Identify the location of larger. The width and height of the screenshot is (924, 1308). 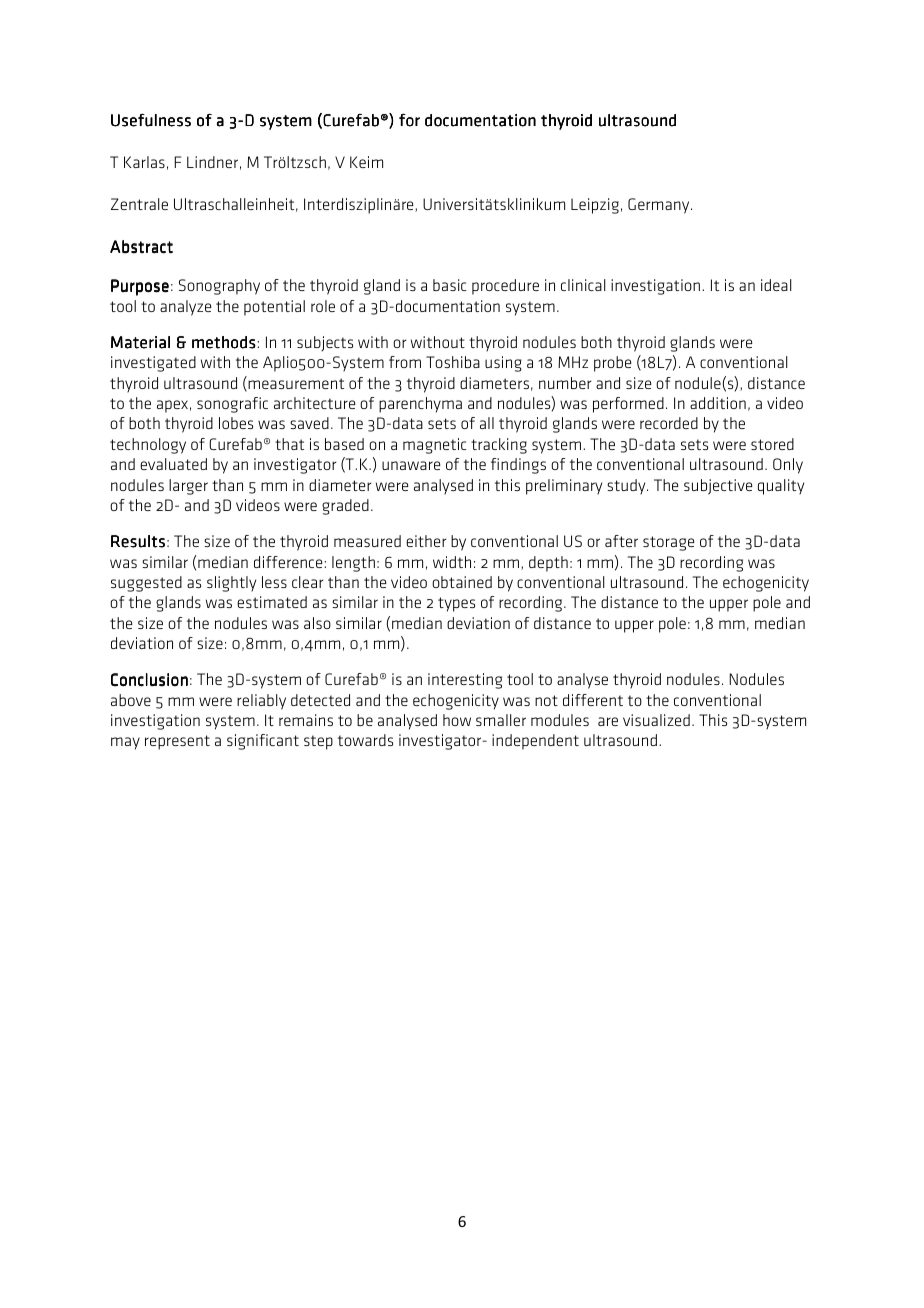
(188, 487).
